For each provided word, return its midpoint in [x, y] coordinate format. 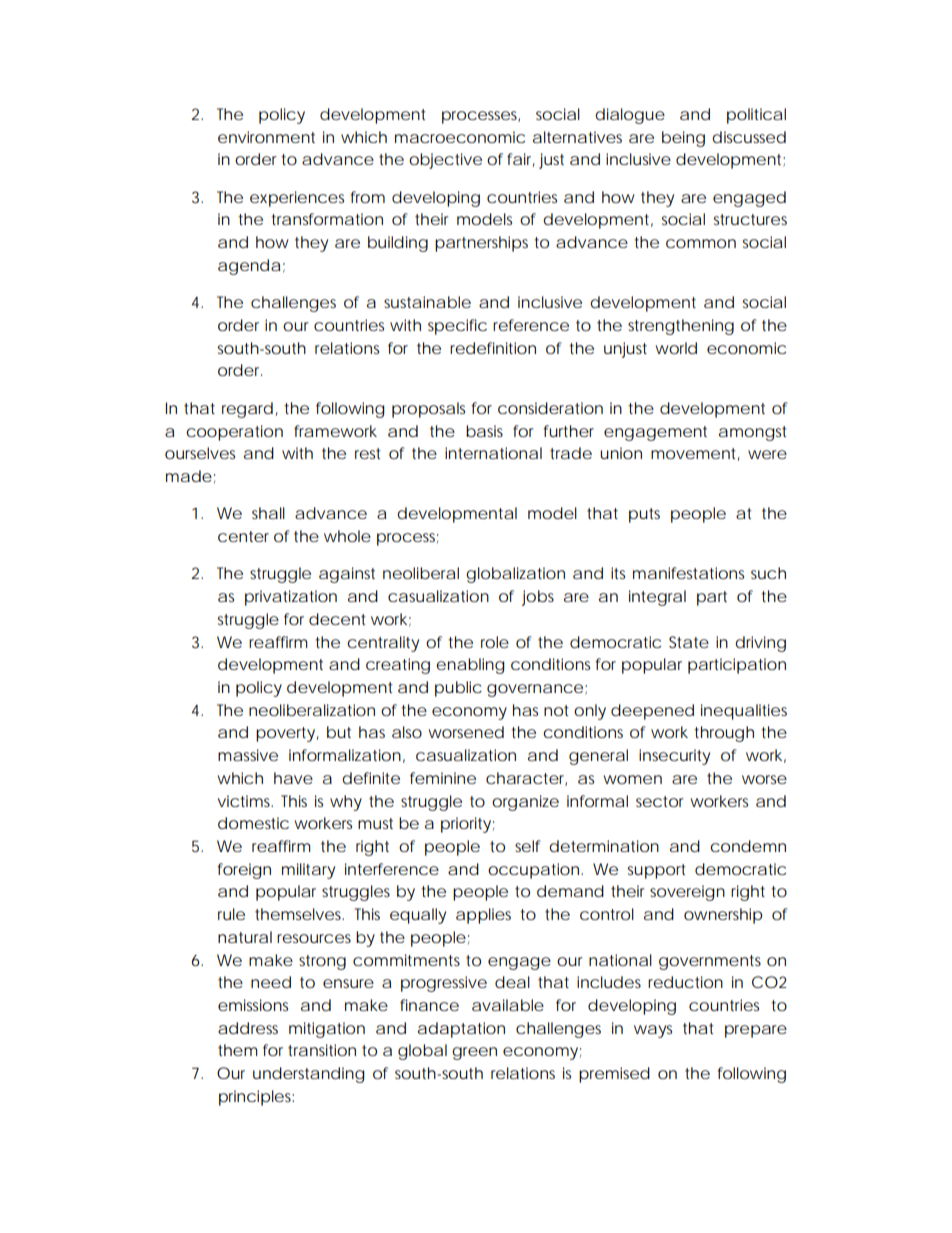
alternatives [577, 137]
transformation [327, 219]
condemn [748, 846]
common [701, 243]
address [248, 1028]
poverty [285, 734]
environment [266, 137]
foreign [244, 871]
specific [457, 327]
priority [466, 825]
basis [484, 431]
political [756, 116]
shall [268, 513]
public [458, 689]
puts [644, 515]
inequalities [744, 712]
